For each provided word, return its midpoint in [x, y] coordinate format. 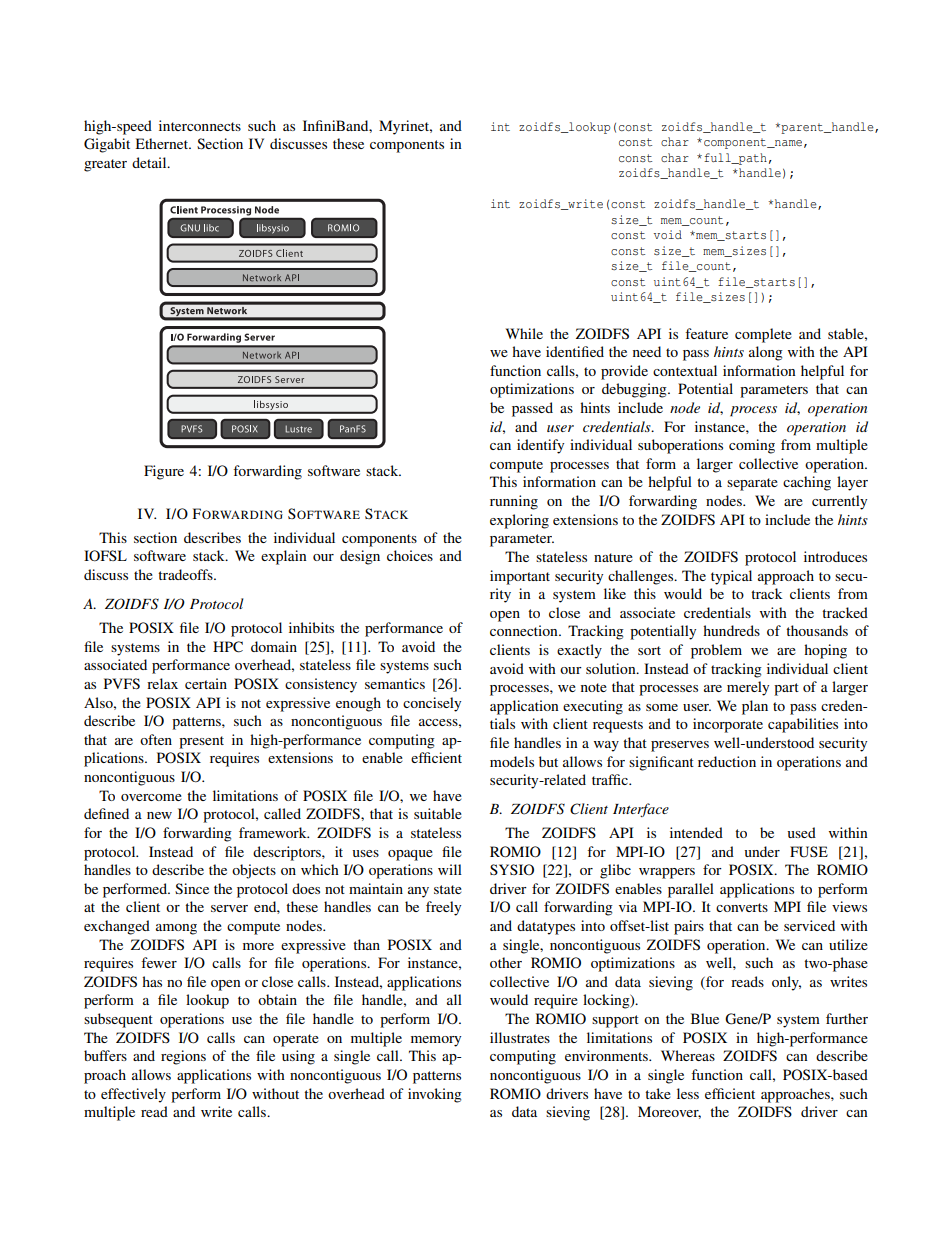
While [524, 333]
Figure [164, 472]
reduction [727, 761]
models [512, 761]
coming [752, 446]
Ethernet [163, 143]
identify [540, 446]
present [201, 742]
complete [763, 335]
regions [183, 1057]
